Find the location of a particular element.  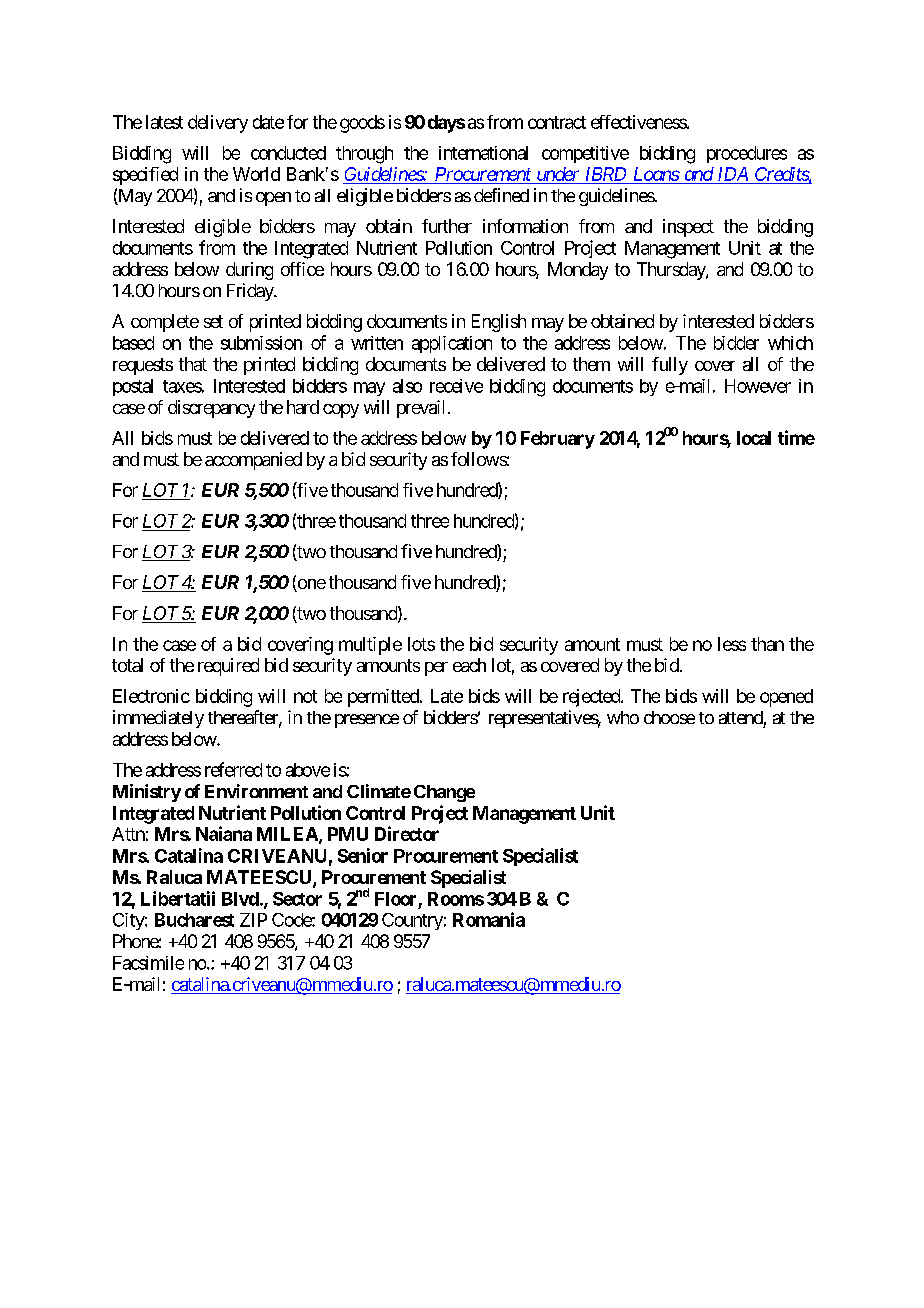

delivery is located at coordinates (218, 124).
